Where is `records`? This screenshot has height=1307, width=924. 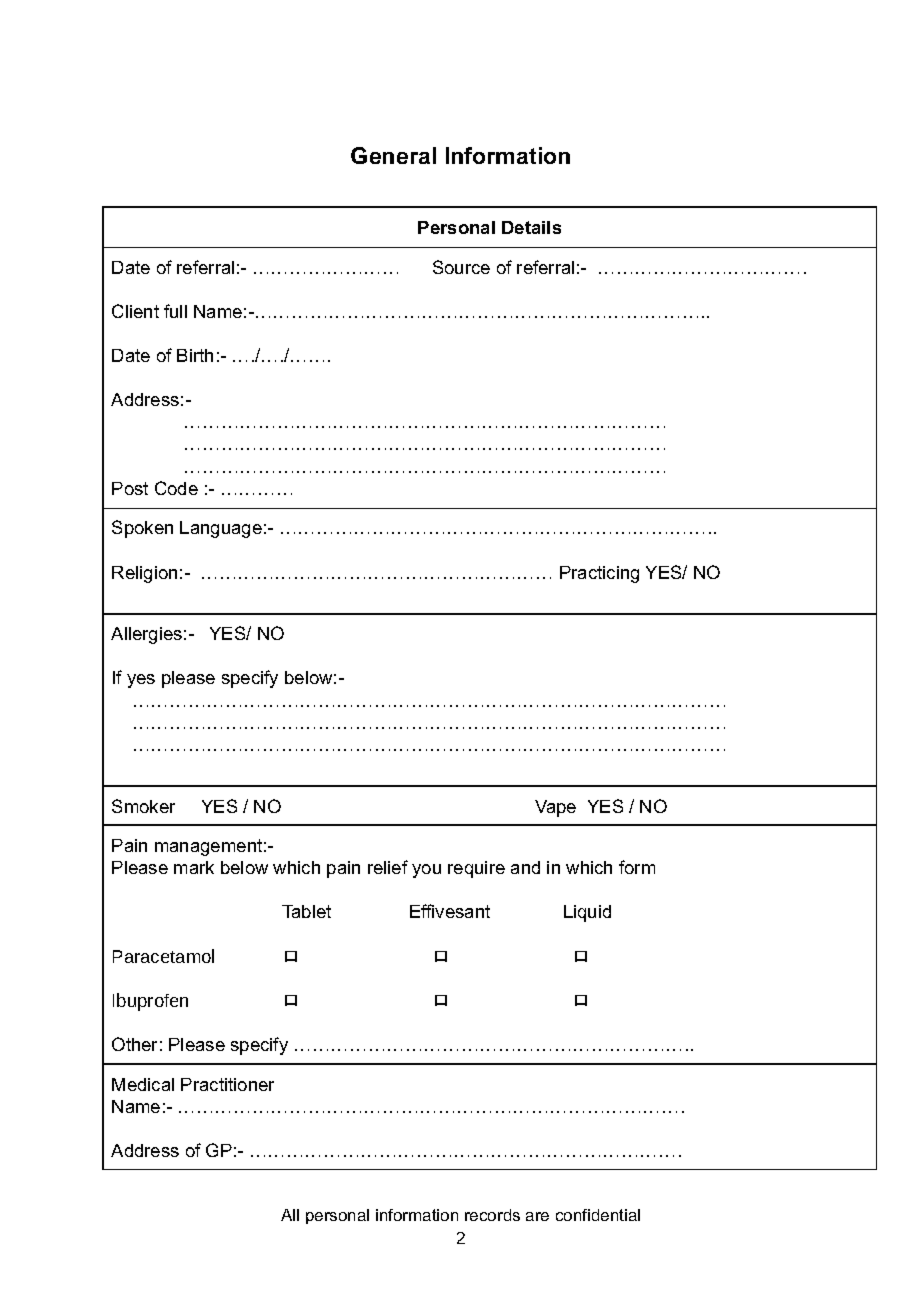 records is located at coordinates (492, 1215).
